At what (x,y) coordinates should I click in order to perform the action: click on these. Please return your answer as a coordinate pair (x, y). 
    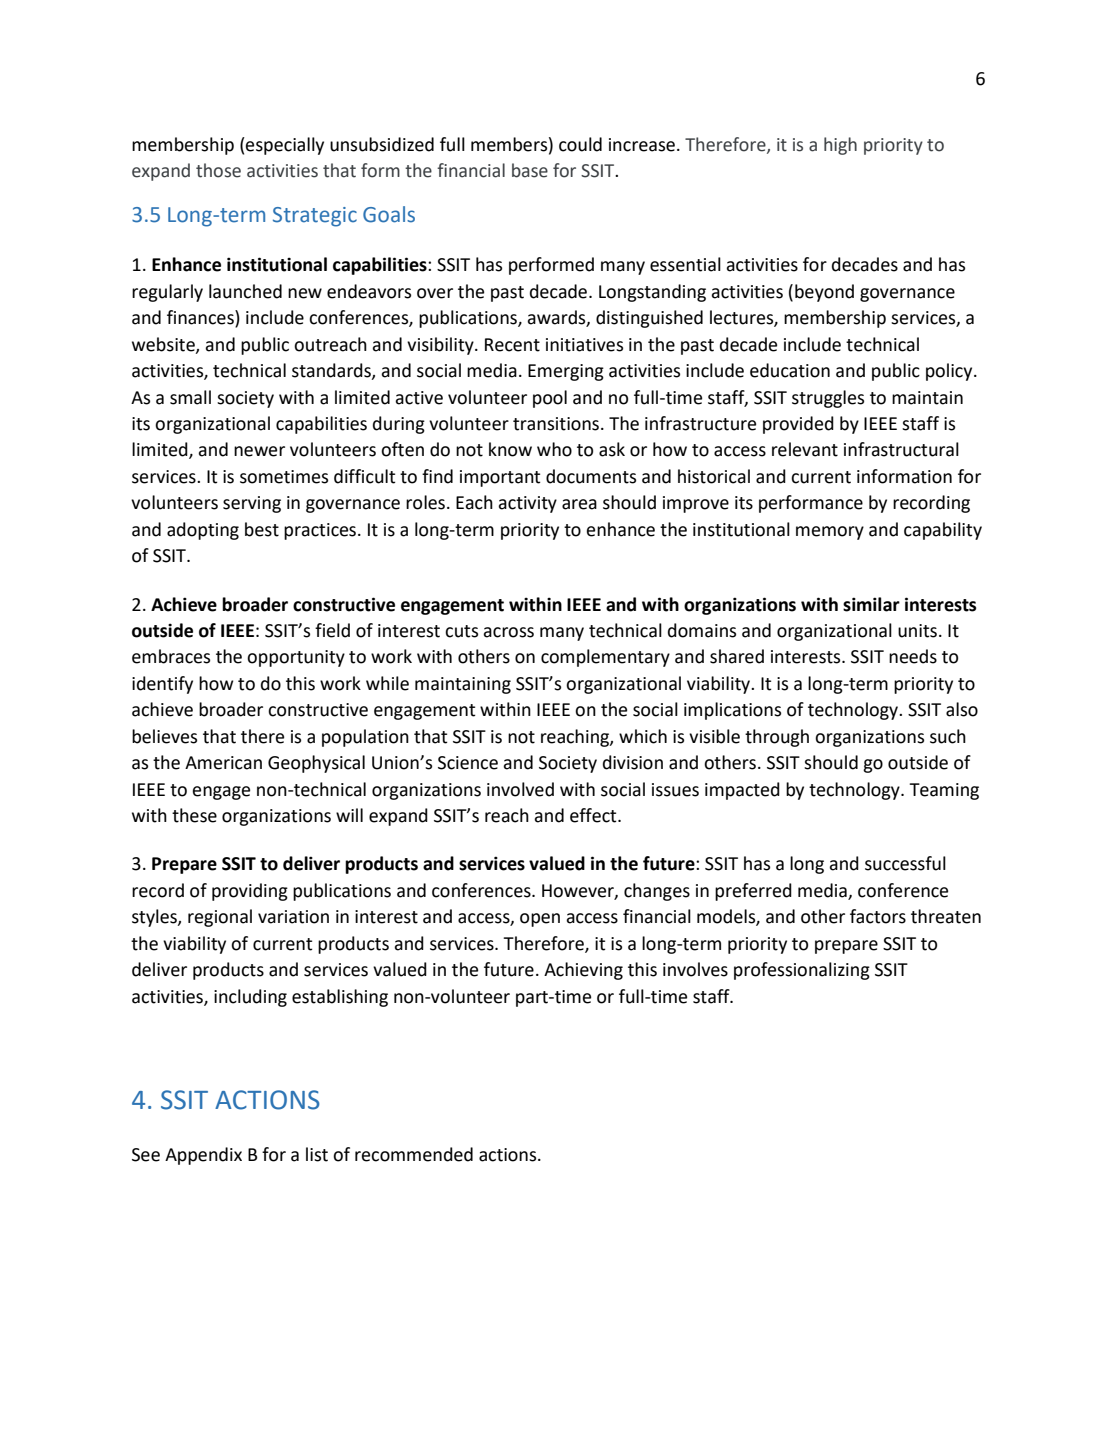
    Looking at the image, I should click on (194, 815).
